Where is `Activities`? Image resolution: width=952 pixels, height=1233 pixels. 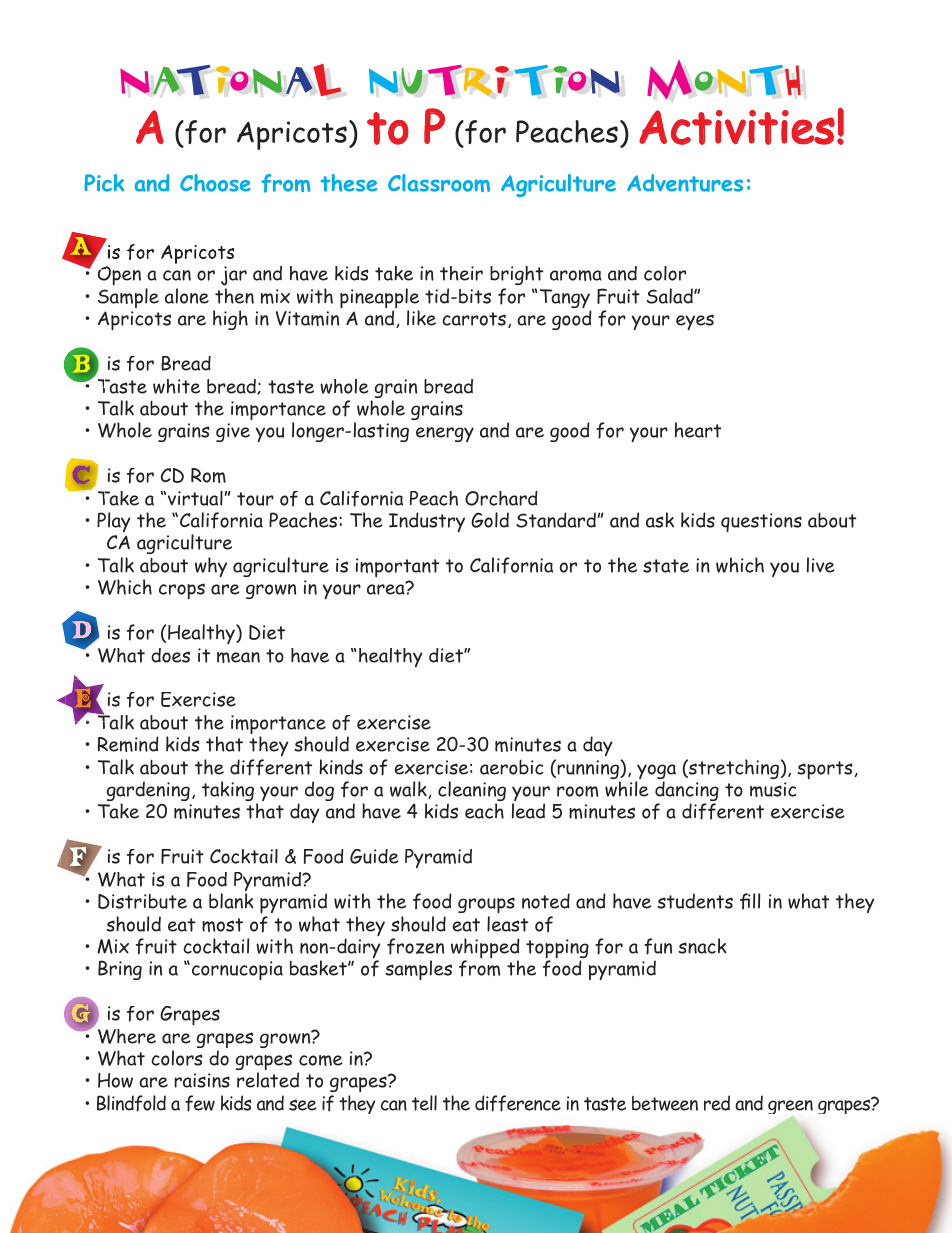 Activities is located at coordinates (737, 127).
